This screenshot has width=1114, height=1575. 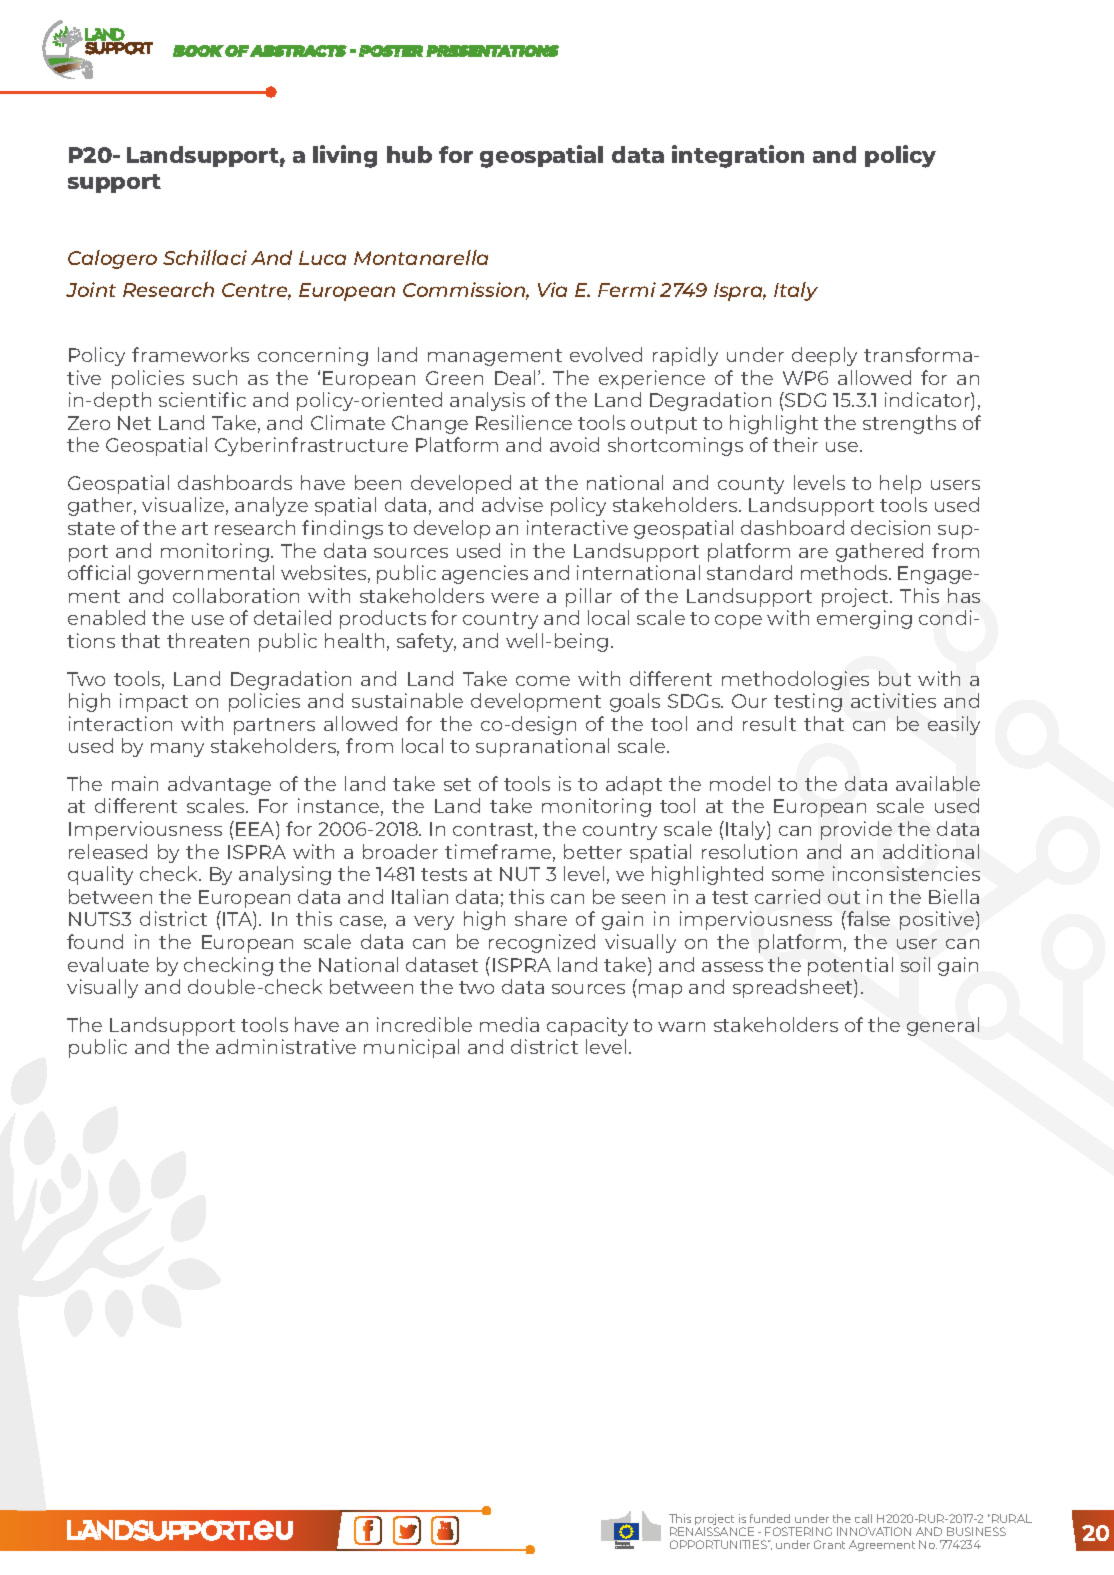 What do you see at coordinates (219, 785) in the screenshot?
I see `advantage` at bounding box center [219, 785].
